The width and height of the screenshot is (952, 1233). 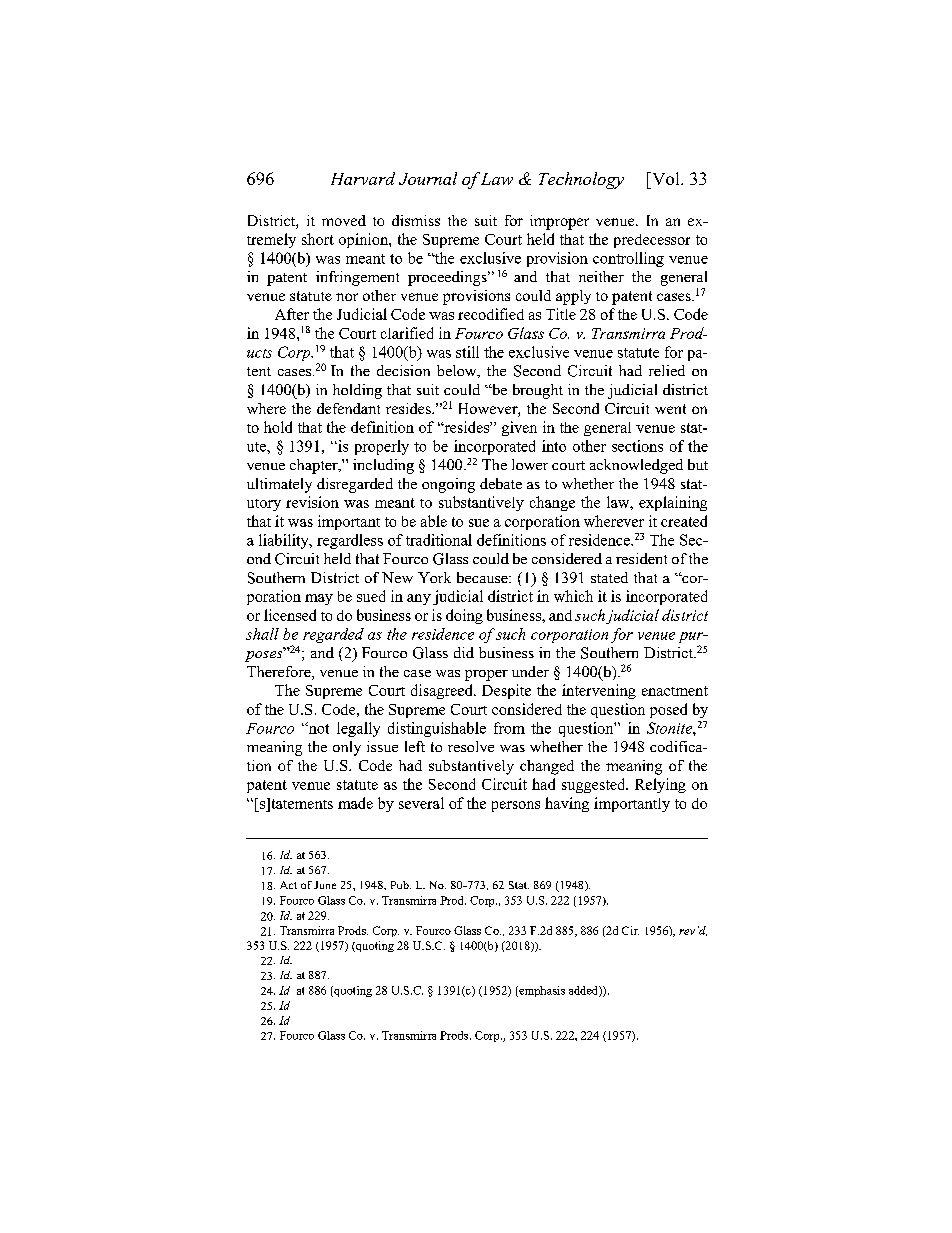 What do you see at coordinates (483, 577) in the screenshot?
I see `because` at bounding box center [483, 577].
